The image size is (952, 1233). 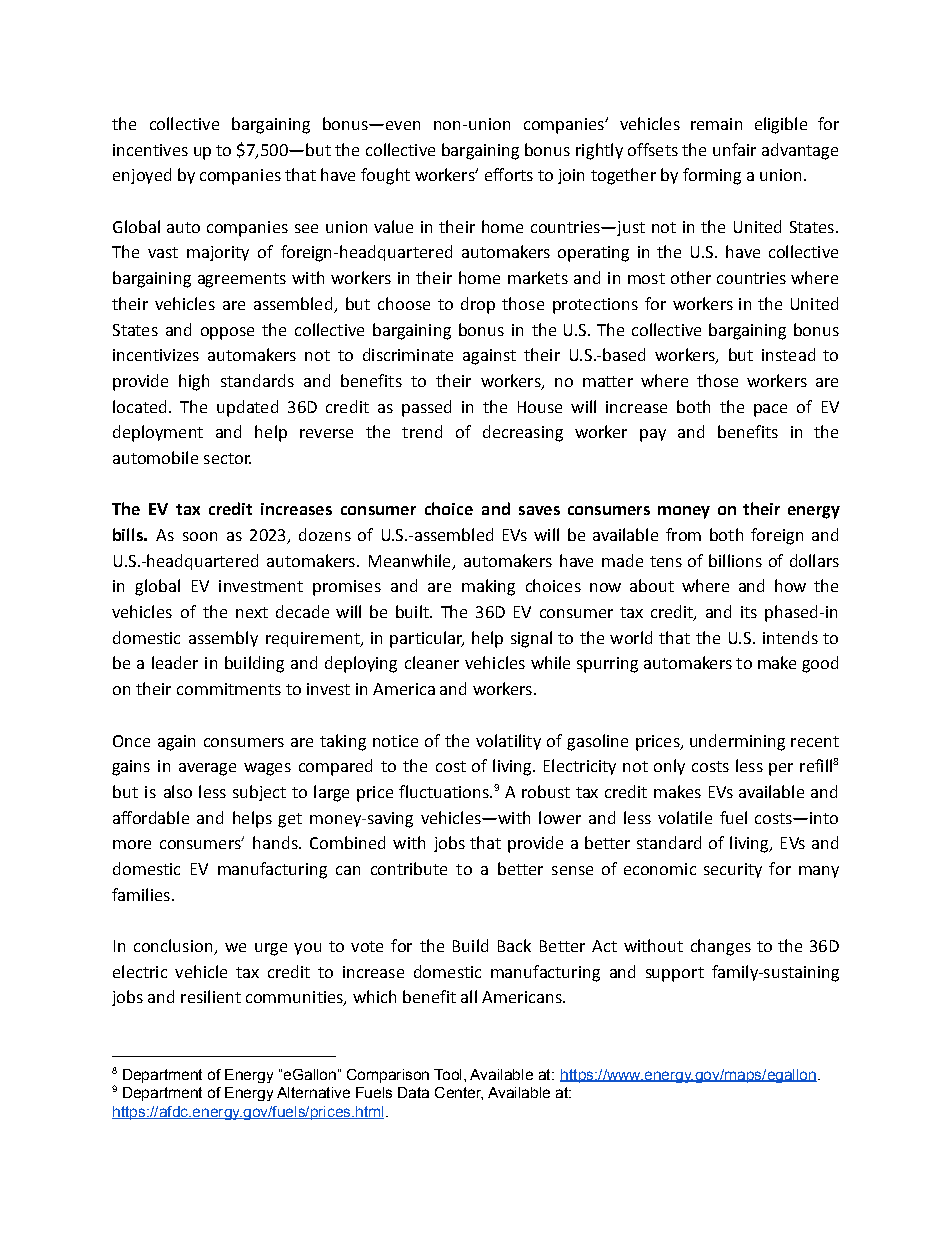 I want to click on how, so click(x=790, y=585).
